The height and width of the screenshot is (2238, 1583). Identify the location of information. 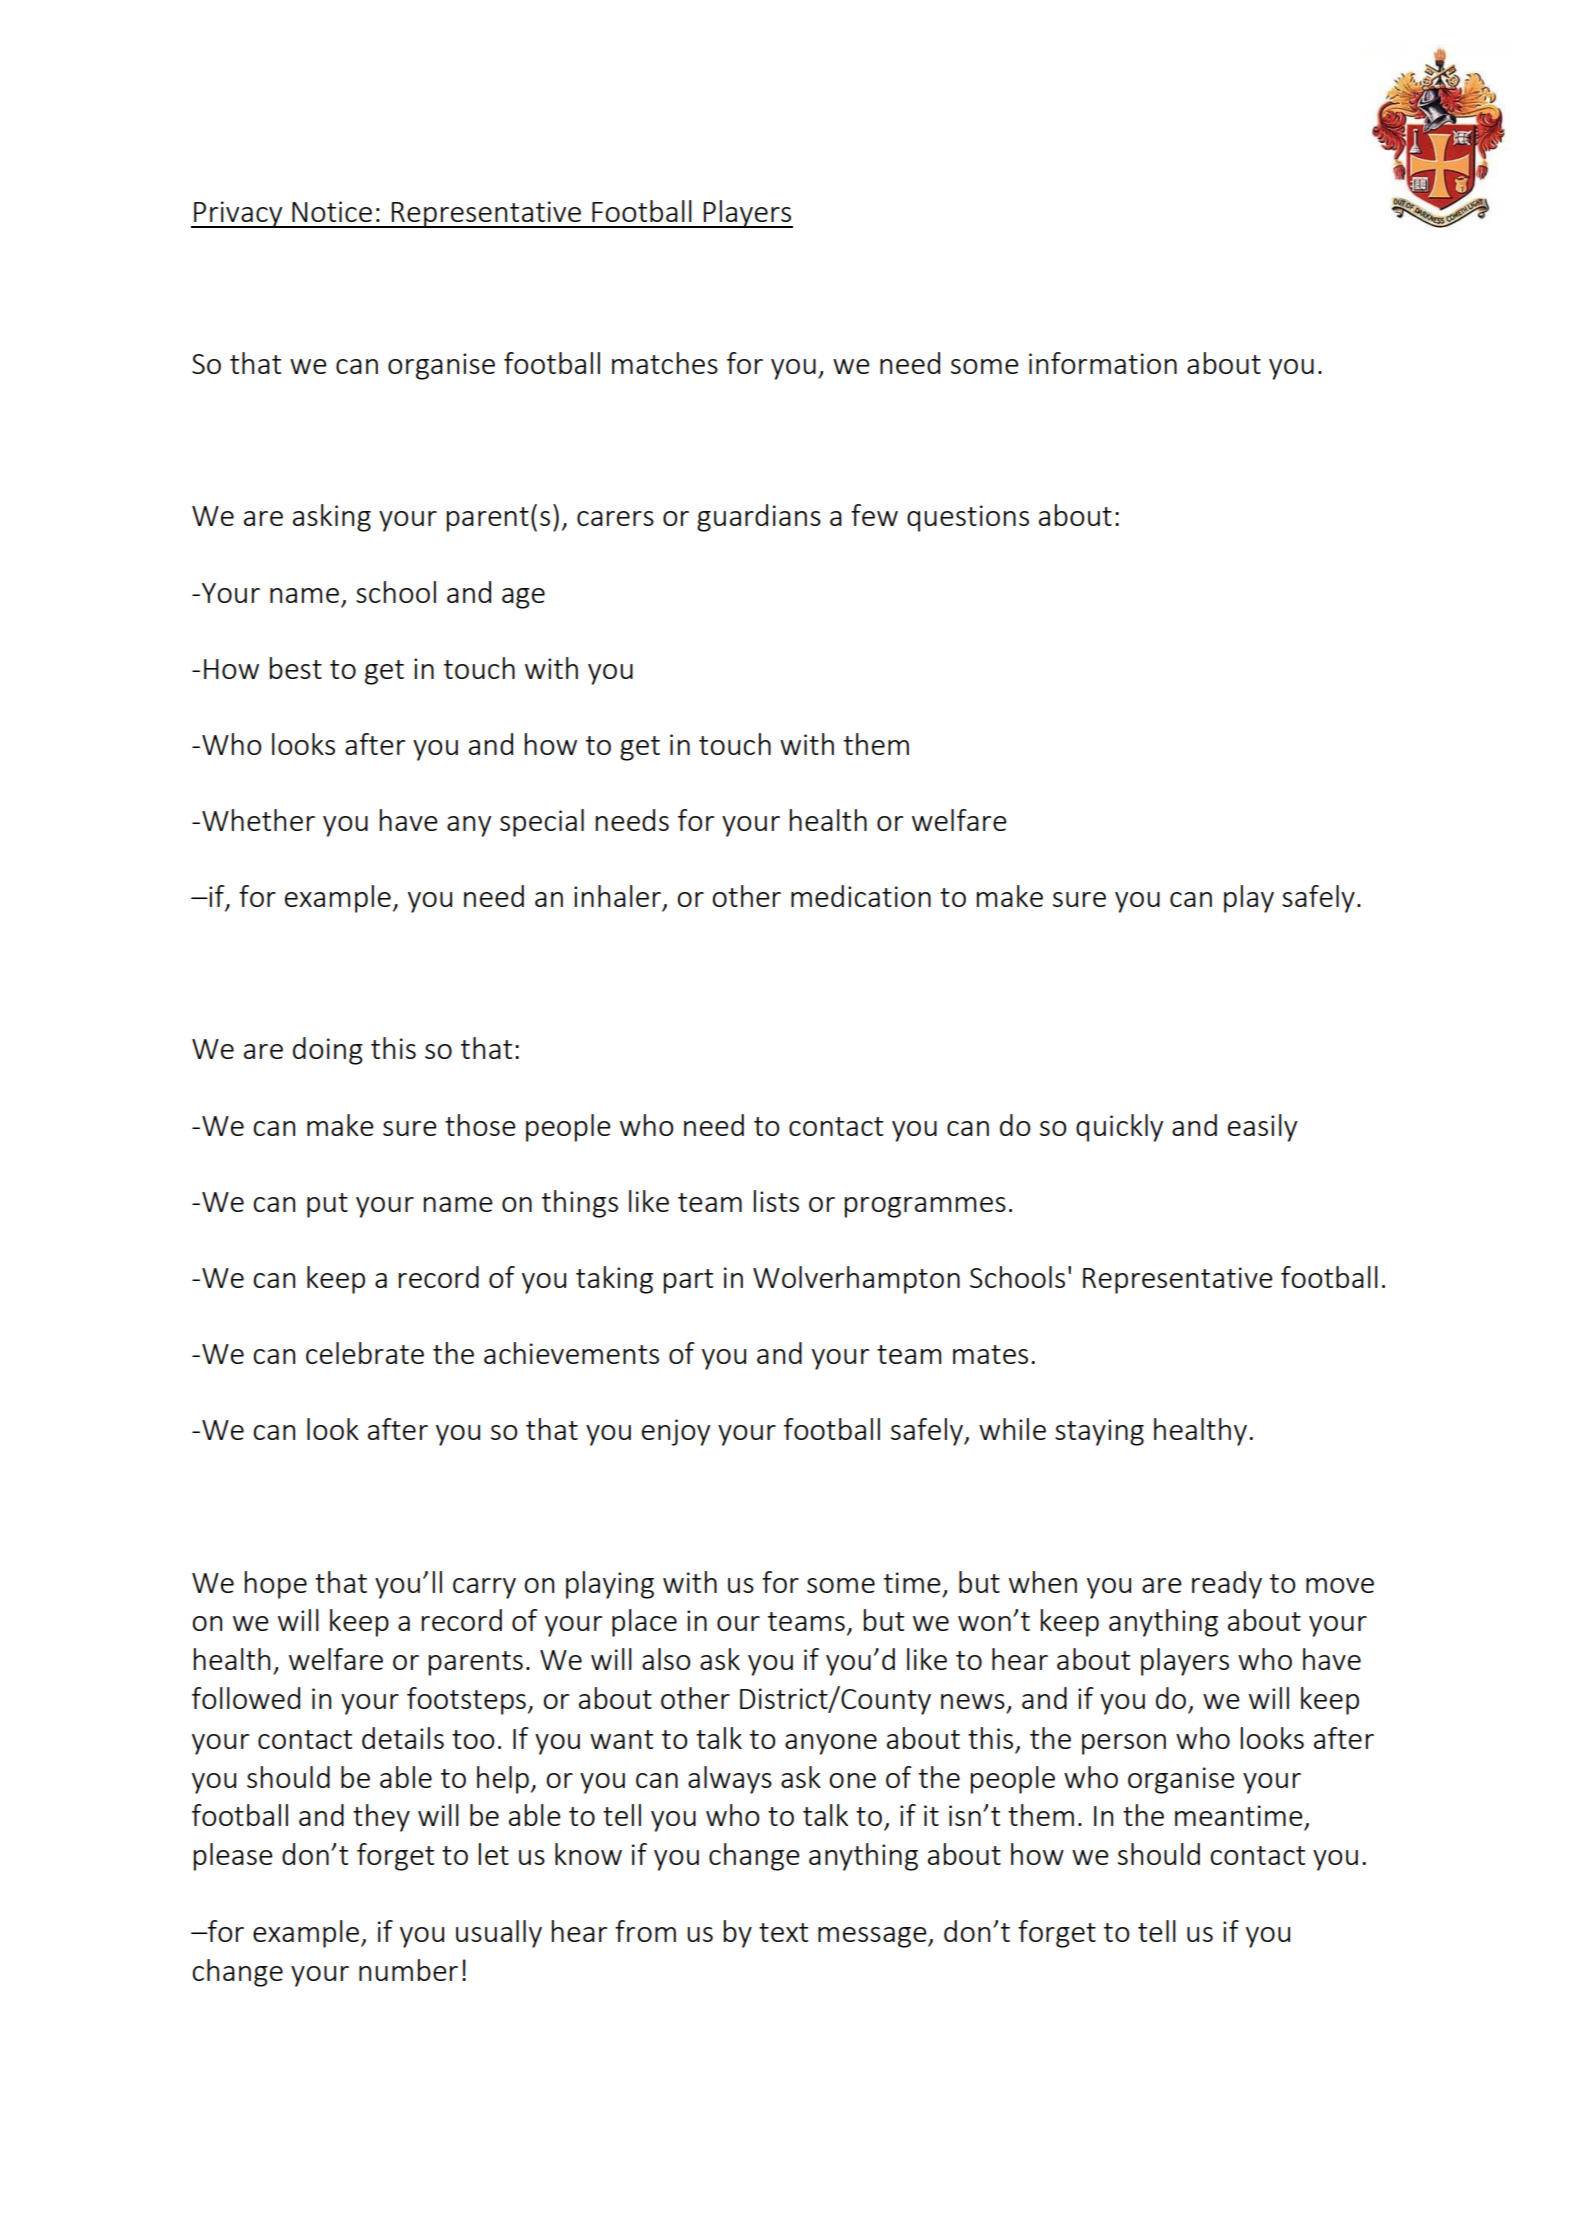
(1103, 363).
